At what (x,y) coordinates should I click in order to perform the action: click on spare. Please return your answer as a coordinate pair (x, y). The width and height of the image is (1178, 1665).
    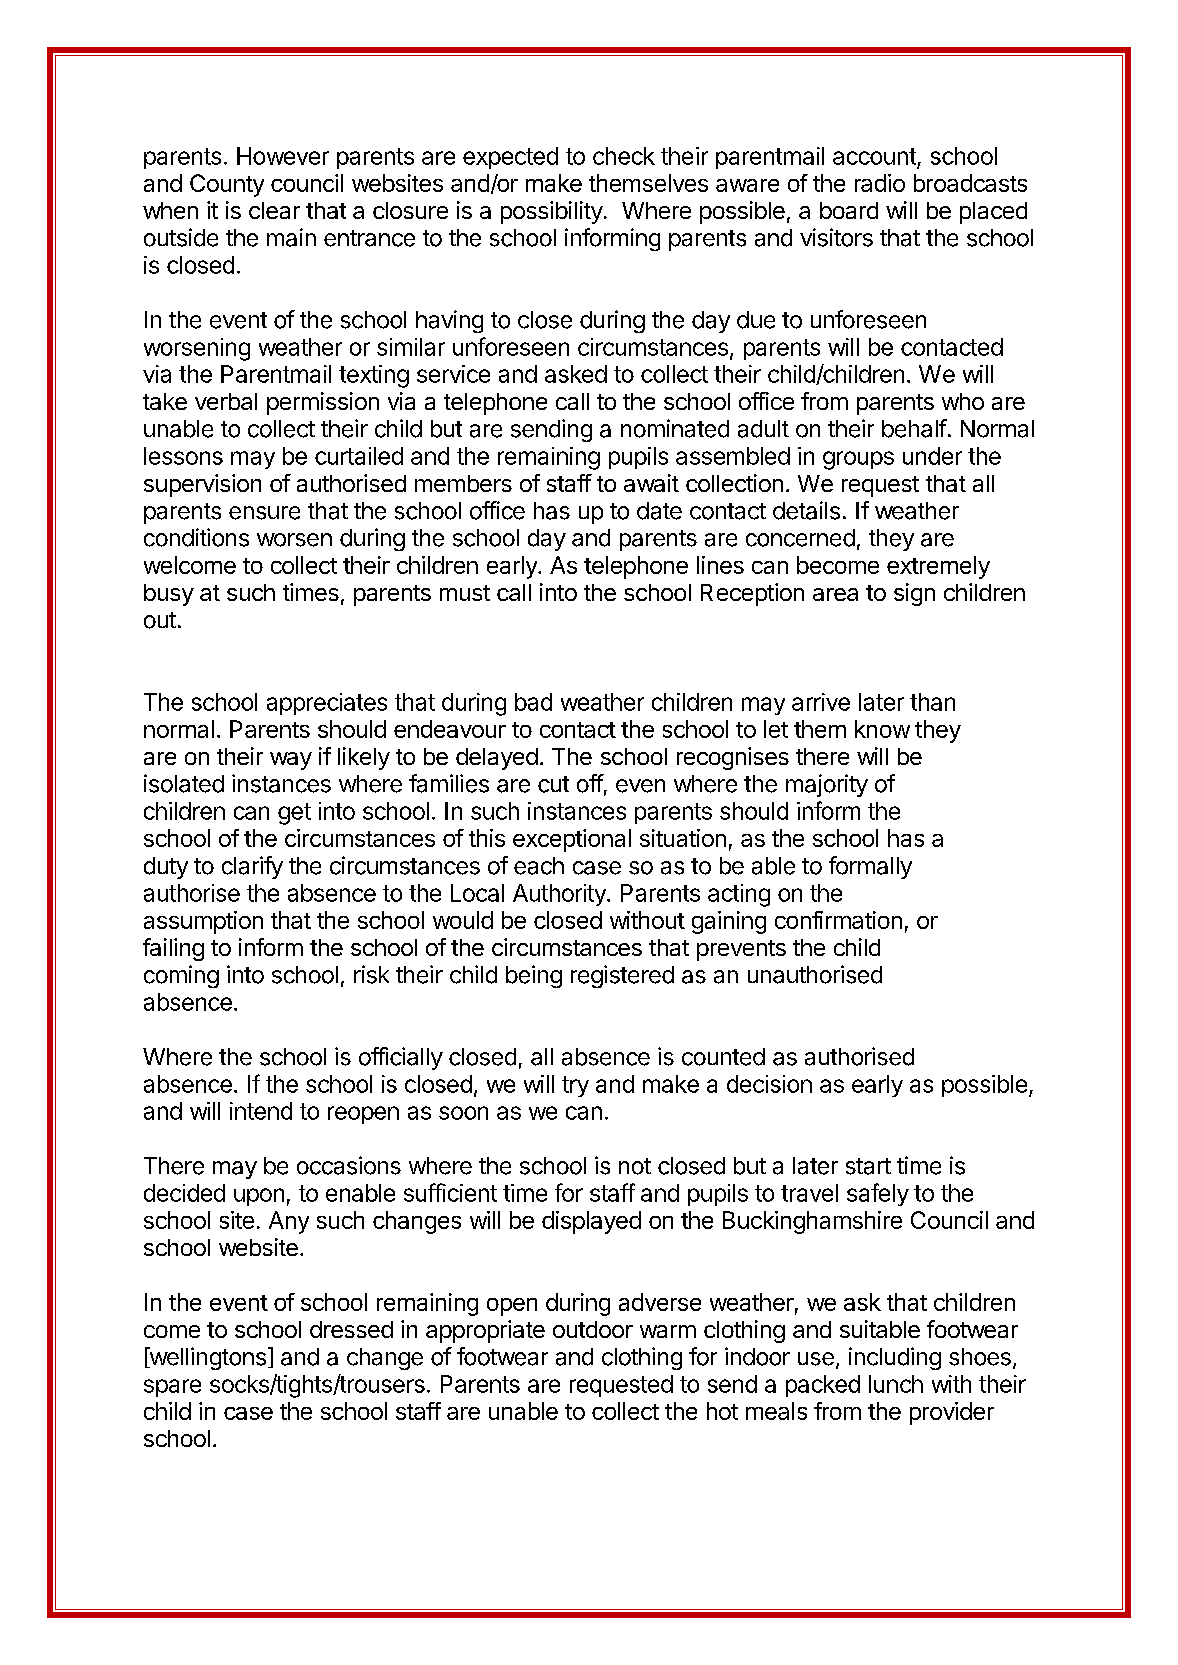
    Looking at the image, I should click on (172, 1388).
